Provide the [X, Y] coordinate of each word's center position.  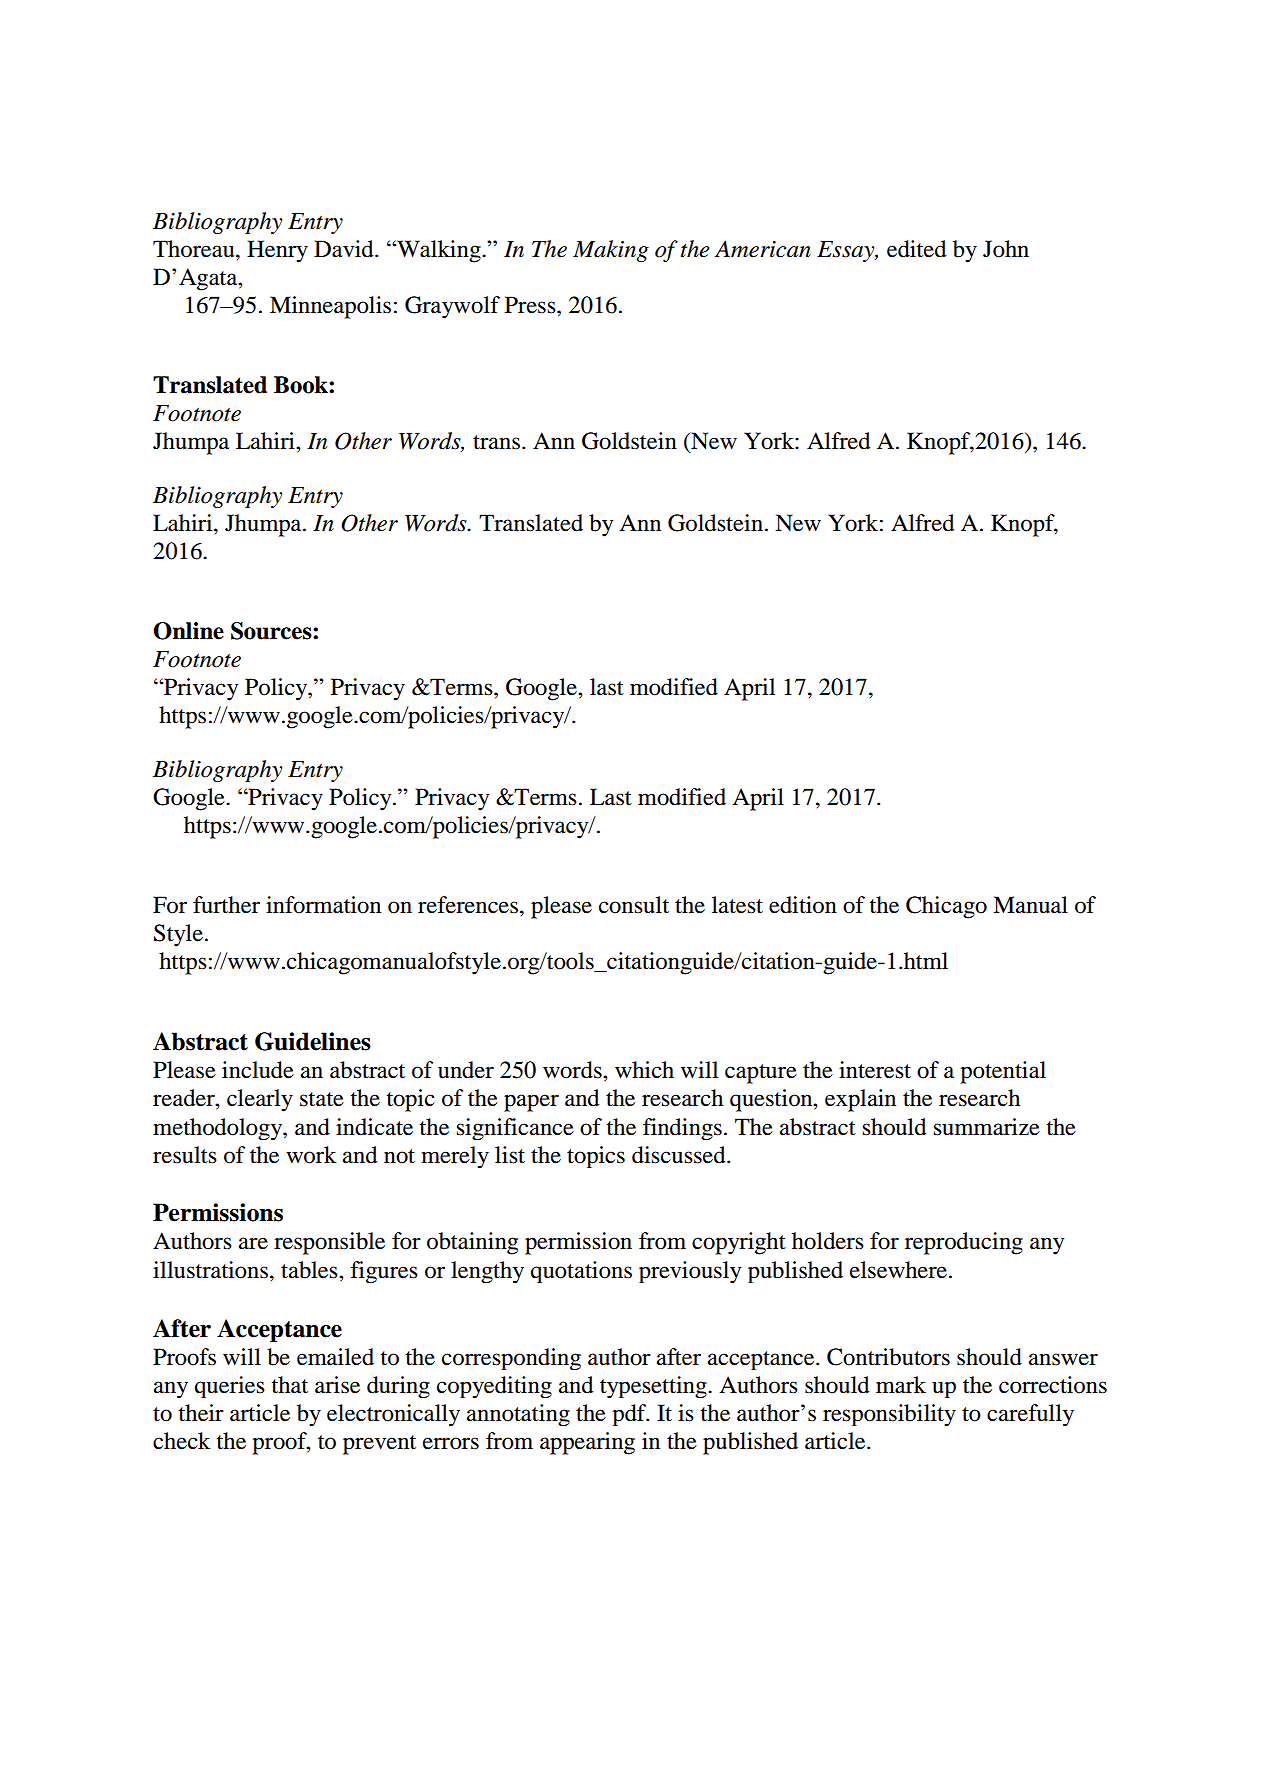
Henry [277, 251]
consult [634, 905]
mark [901, 1385]
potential [1003, 1072]
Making [611, 251]
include [258, 1070]
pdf [631, 1415]
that [289, 1385]
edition [803, 905]
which [644, 1070]
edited [916, 249]
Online [188, 631]
